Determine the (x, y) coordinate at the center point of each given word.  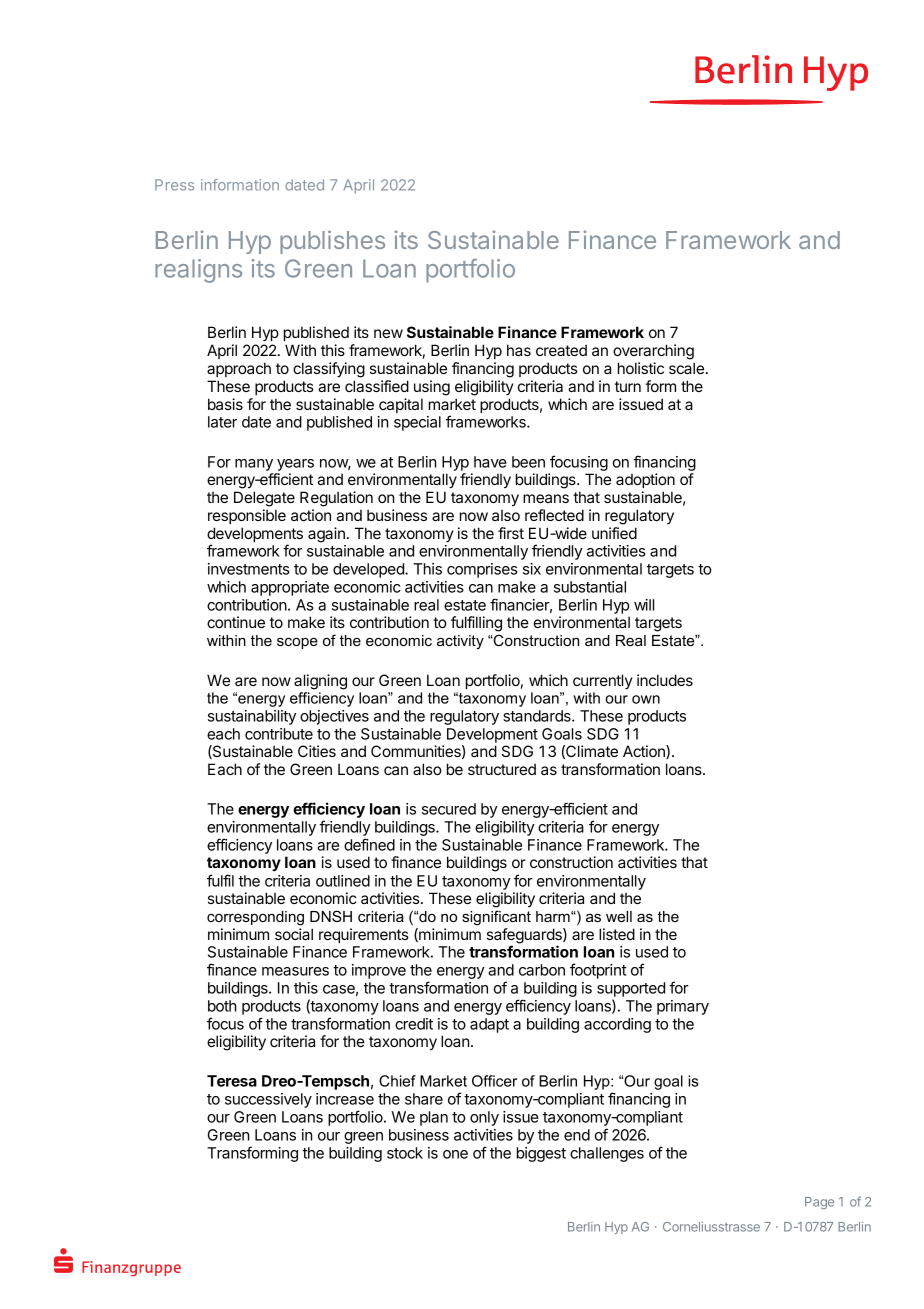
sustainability (252, 717)
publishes (332, 242)
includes (665, 680)
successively (268, 1100)
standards (538, 716)
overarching (653, 352)
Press (174, 185)
